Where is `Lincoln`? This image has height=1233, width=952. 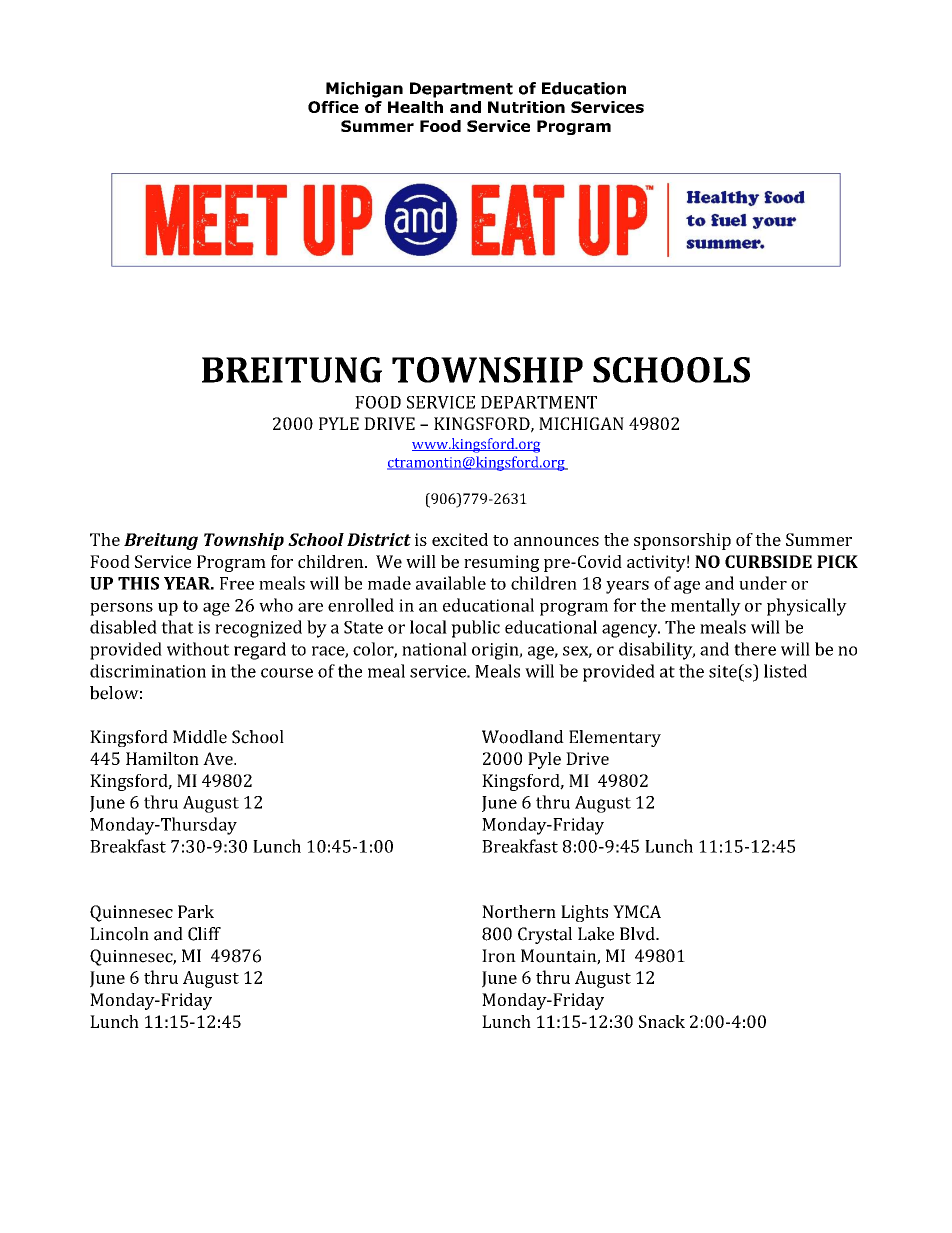
Lincoln is located at coordinates (119, 934).
